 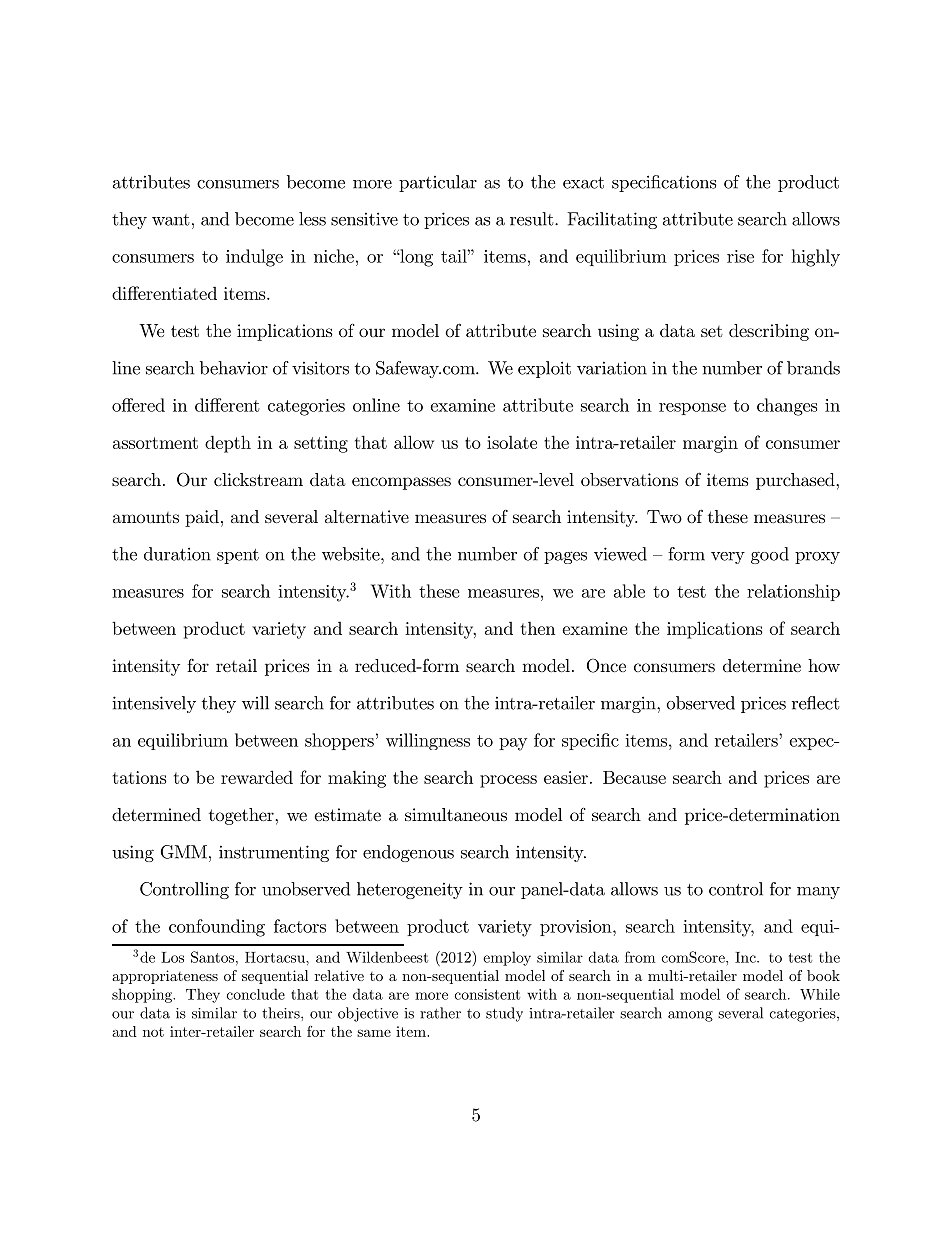 What do you see at coordinates (238, 556) in the page?
I see `spent` at bounding box center [238, 556].
